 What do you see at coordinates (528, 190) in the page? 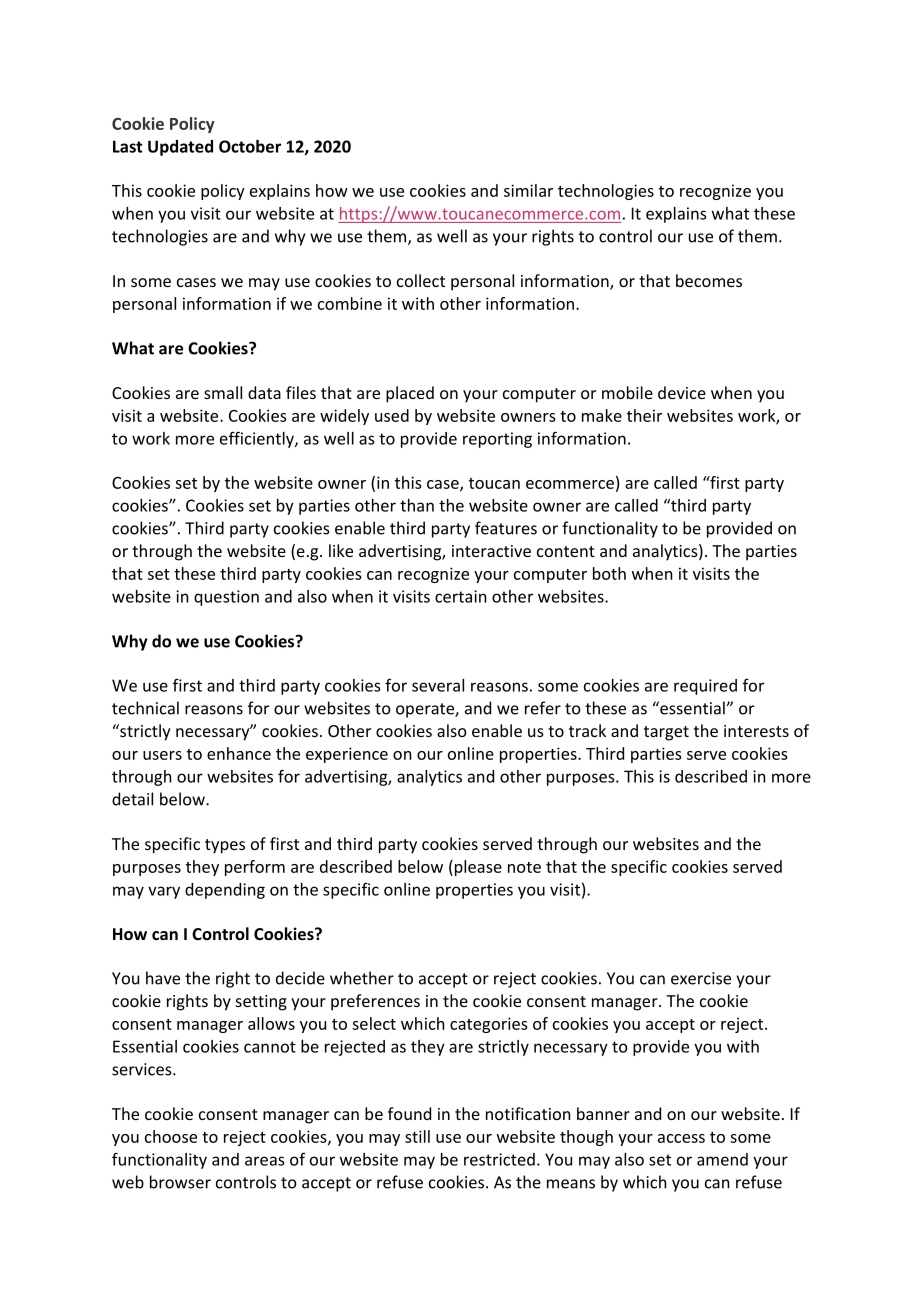
I see `similar` at bounding box center [528, 190].
